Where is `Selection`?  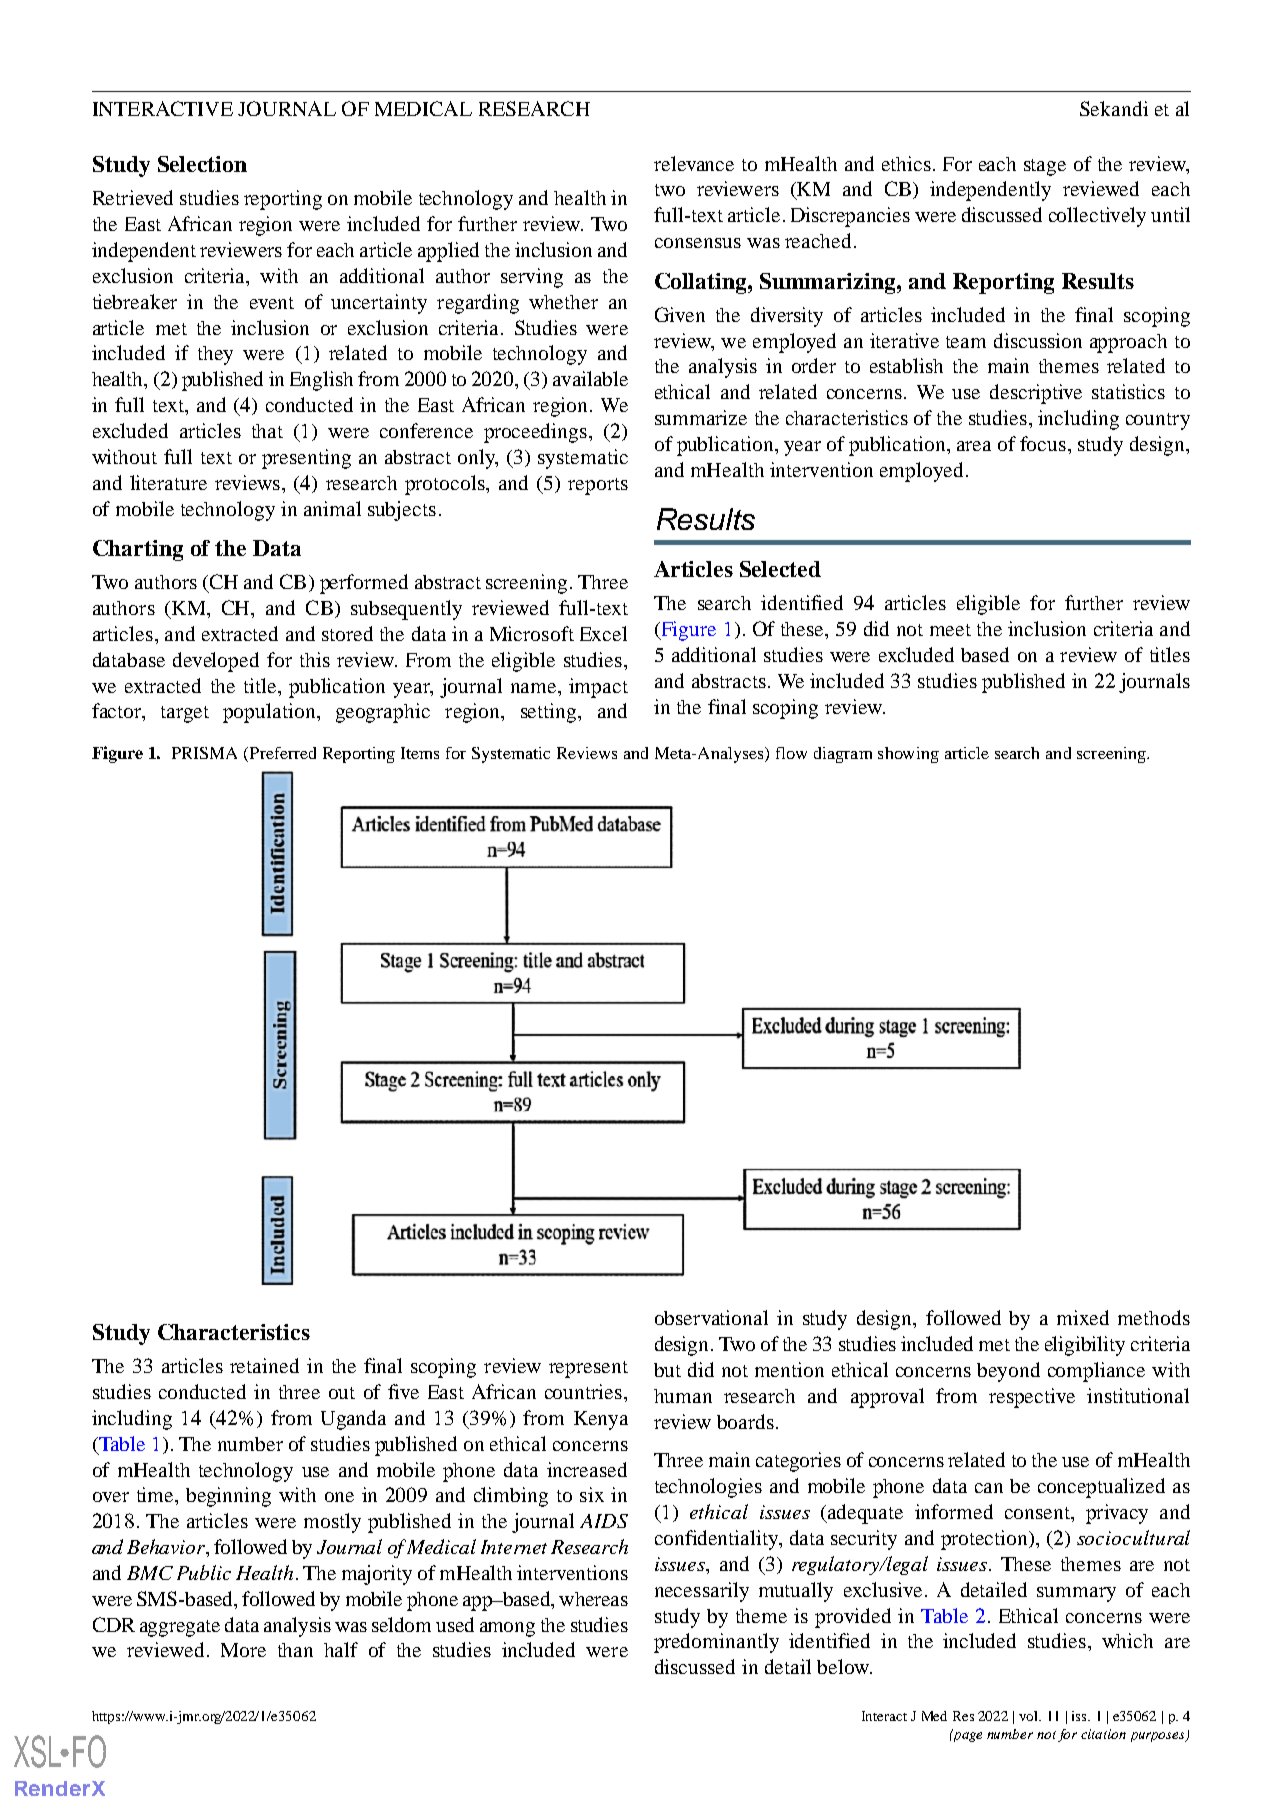
Selection is located at coordinates (202, 164).
